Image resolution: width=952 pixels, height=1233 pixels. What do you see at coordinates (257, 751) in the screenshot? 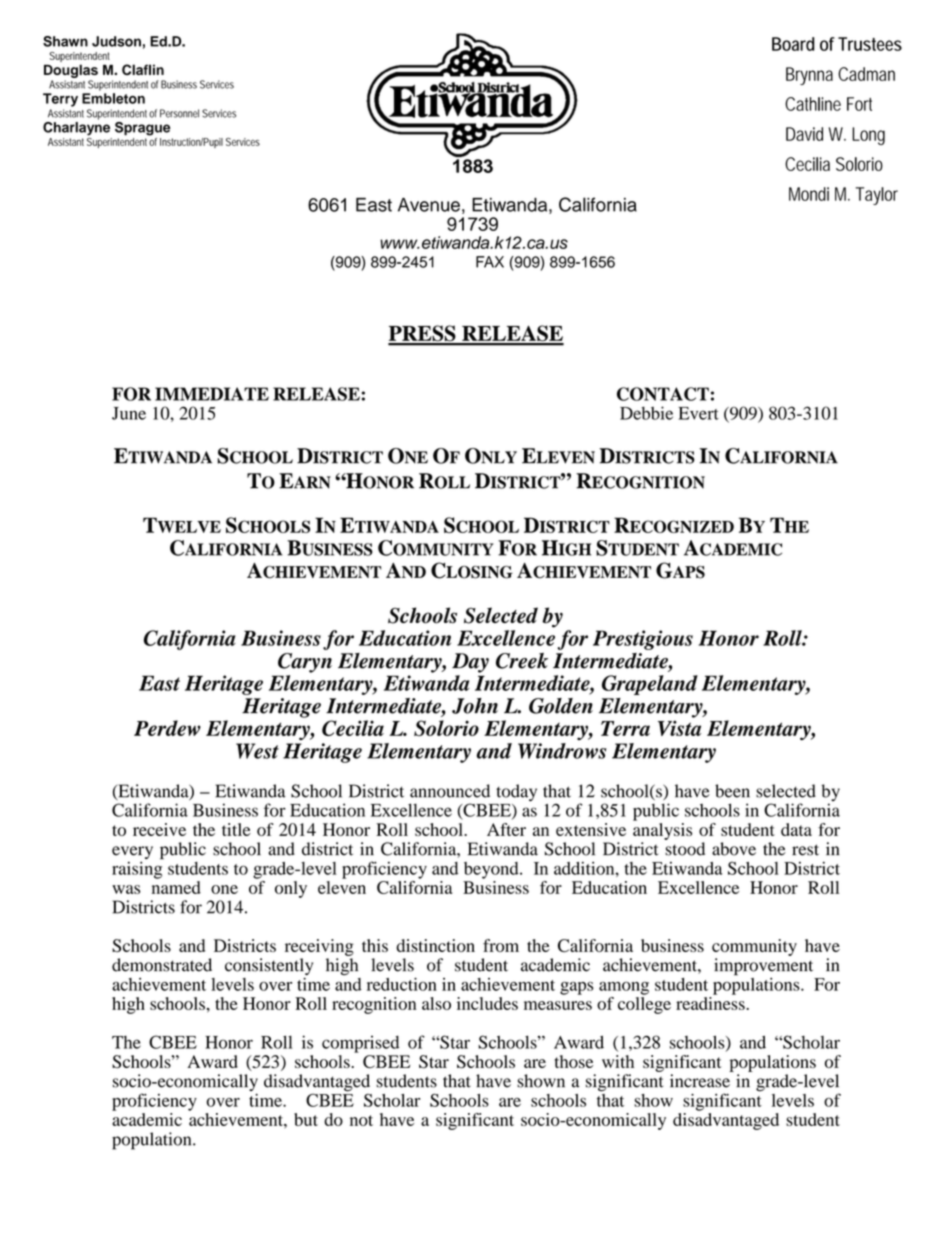
I see `West` at bounding box center [257, 751].
